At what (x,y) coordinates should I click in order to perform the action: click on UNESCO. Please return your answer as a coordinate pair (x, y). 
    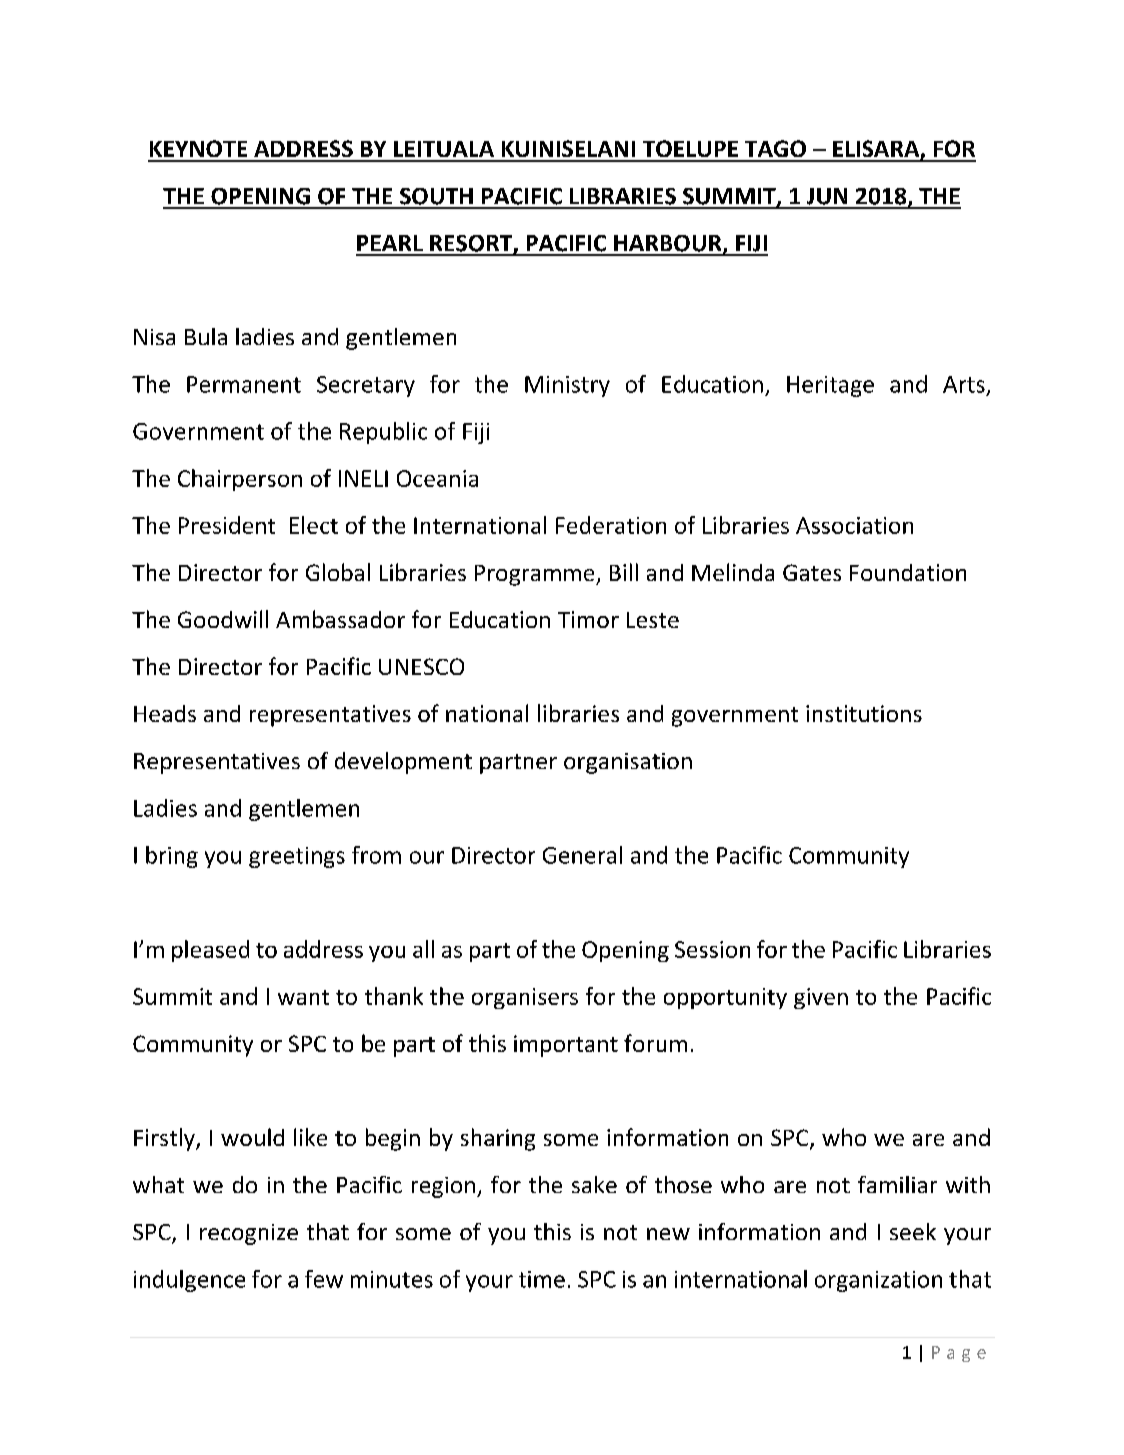
    Looking at the image, I should click on (421, 666).
